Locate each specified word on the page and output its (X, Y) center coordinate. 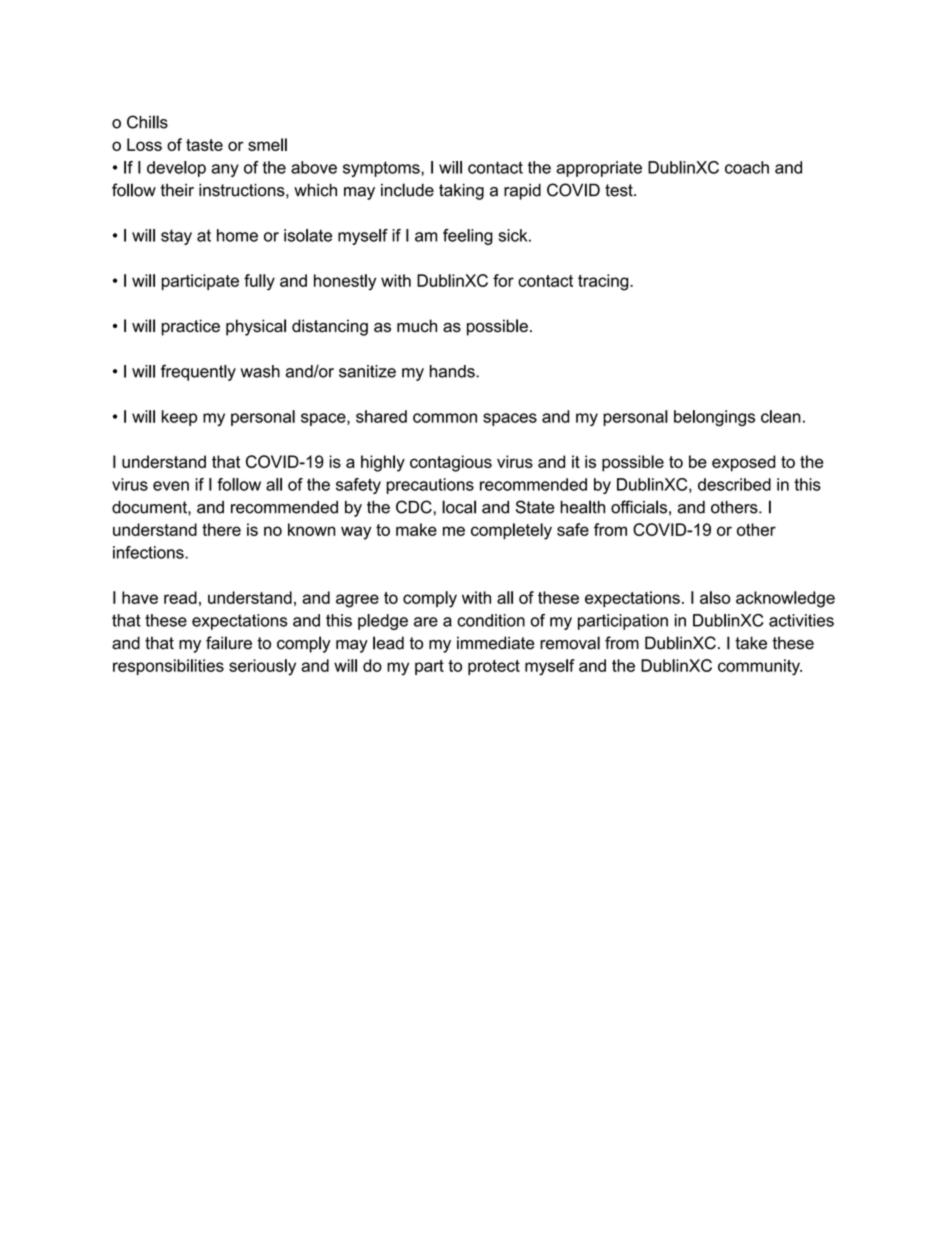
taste (204, 145)
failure (229, 643)
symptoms (382, 169)
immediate (496, 643)
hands (453, 371)
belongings (714, 418)
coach (747, 167)
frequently (198, 372)
